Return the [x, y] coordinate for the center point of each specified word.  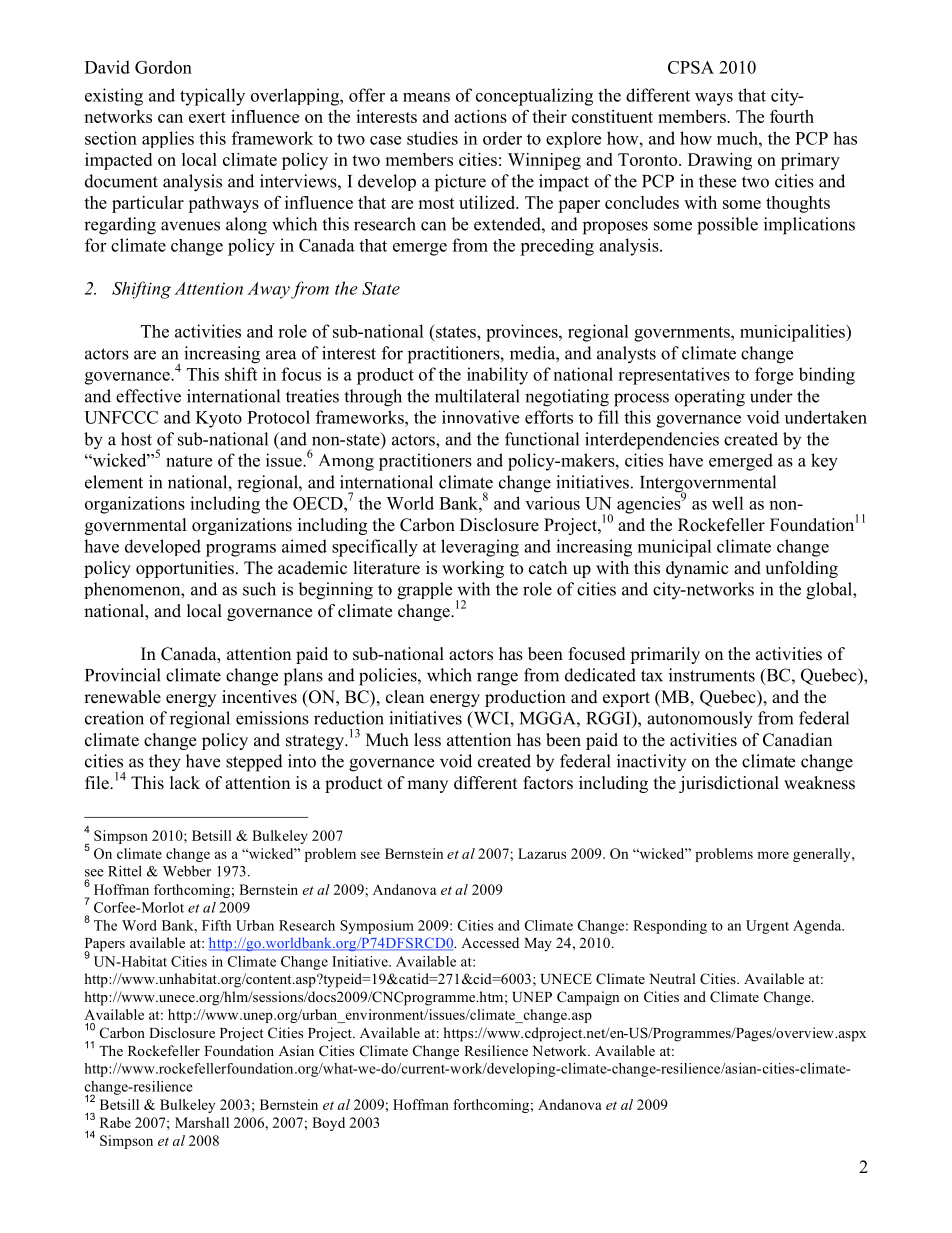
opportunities [185, 569]
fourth [792, 116]
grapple [424, 591]
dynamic [697, 569]
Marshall [202, 1122]
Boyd [328, 1124]
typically [212, 97]
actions [480, 116]
